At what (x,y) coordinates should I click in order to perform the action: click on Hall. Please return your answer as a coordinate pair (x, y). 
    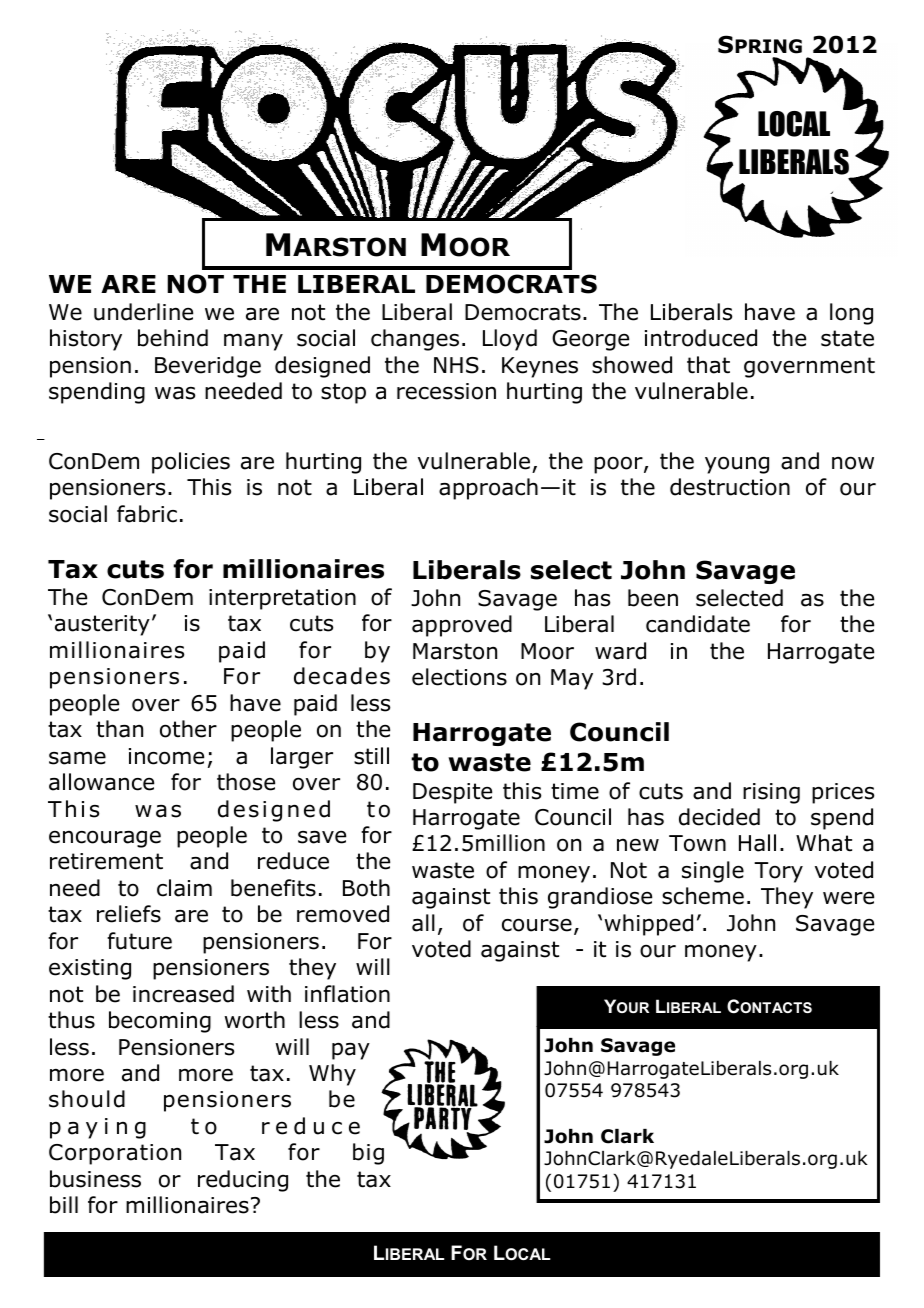
    Looking at the image, I should click on (757, 843).
